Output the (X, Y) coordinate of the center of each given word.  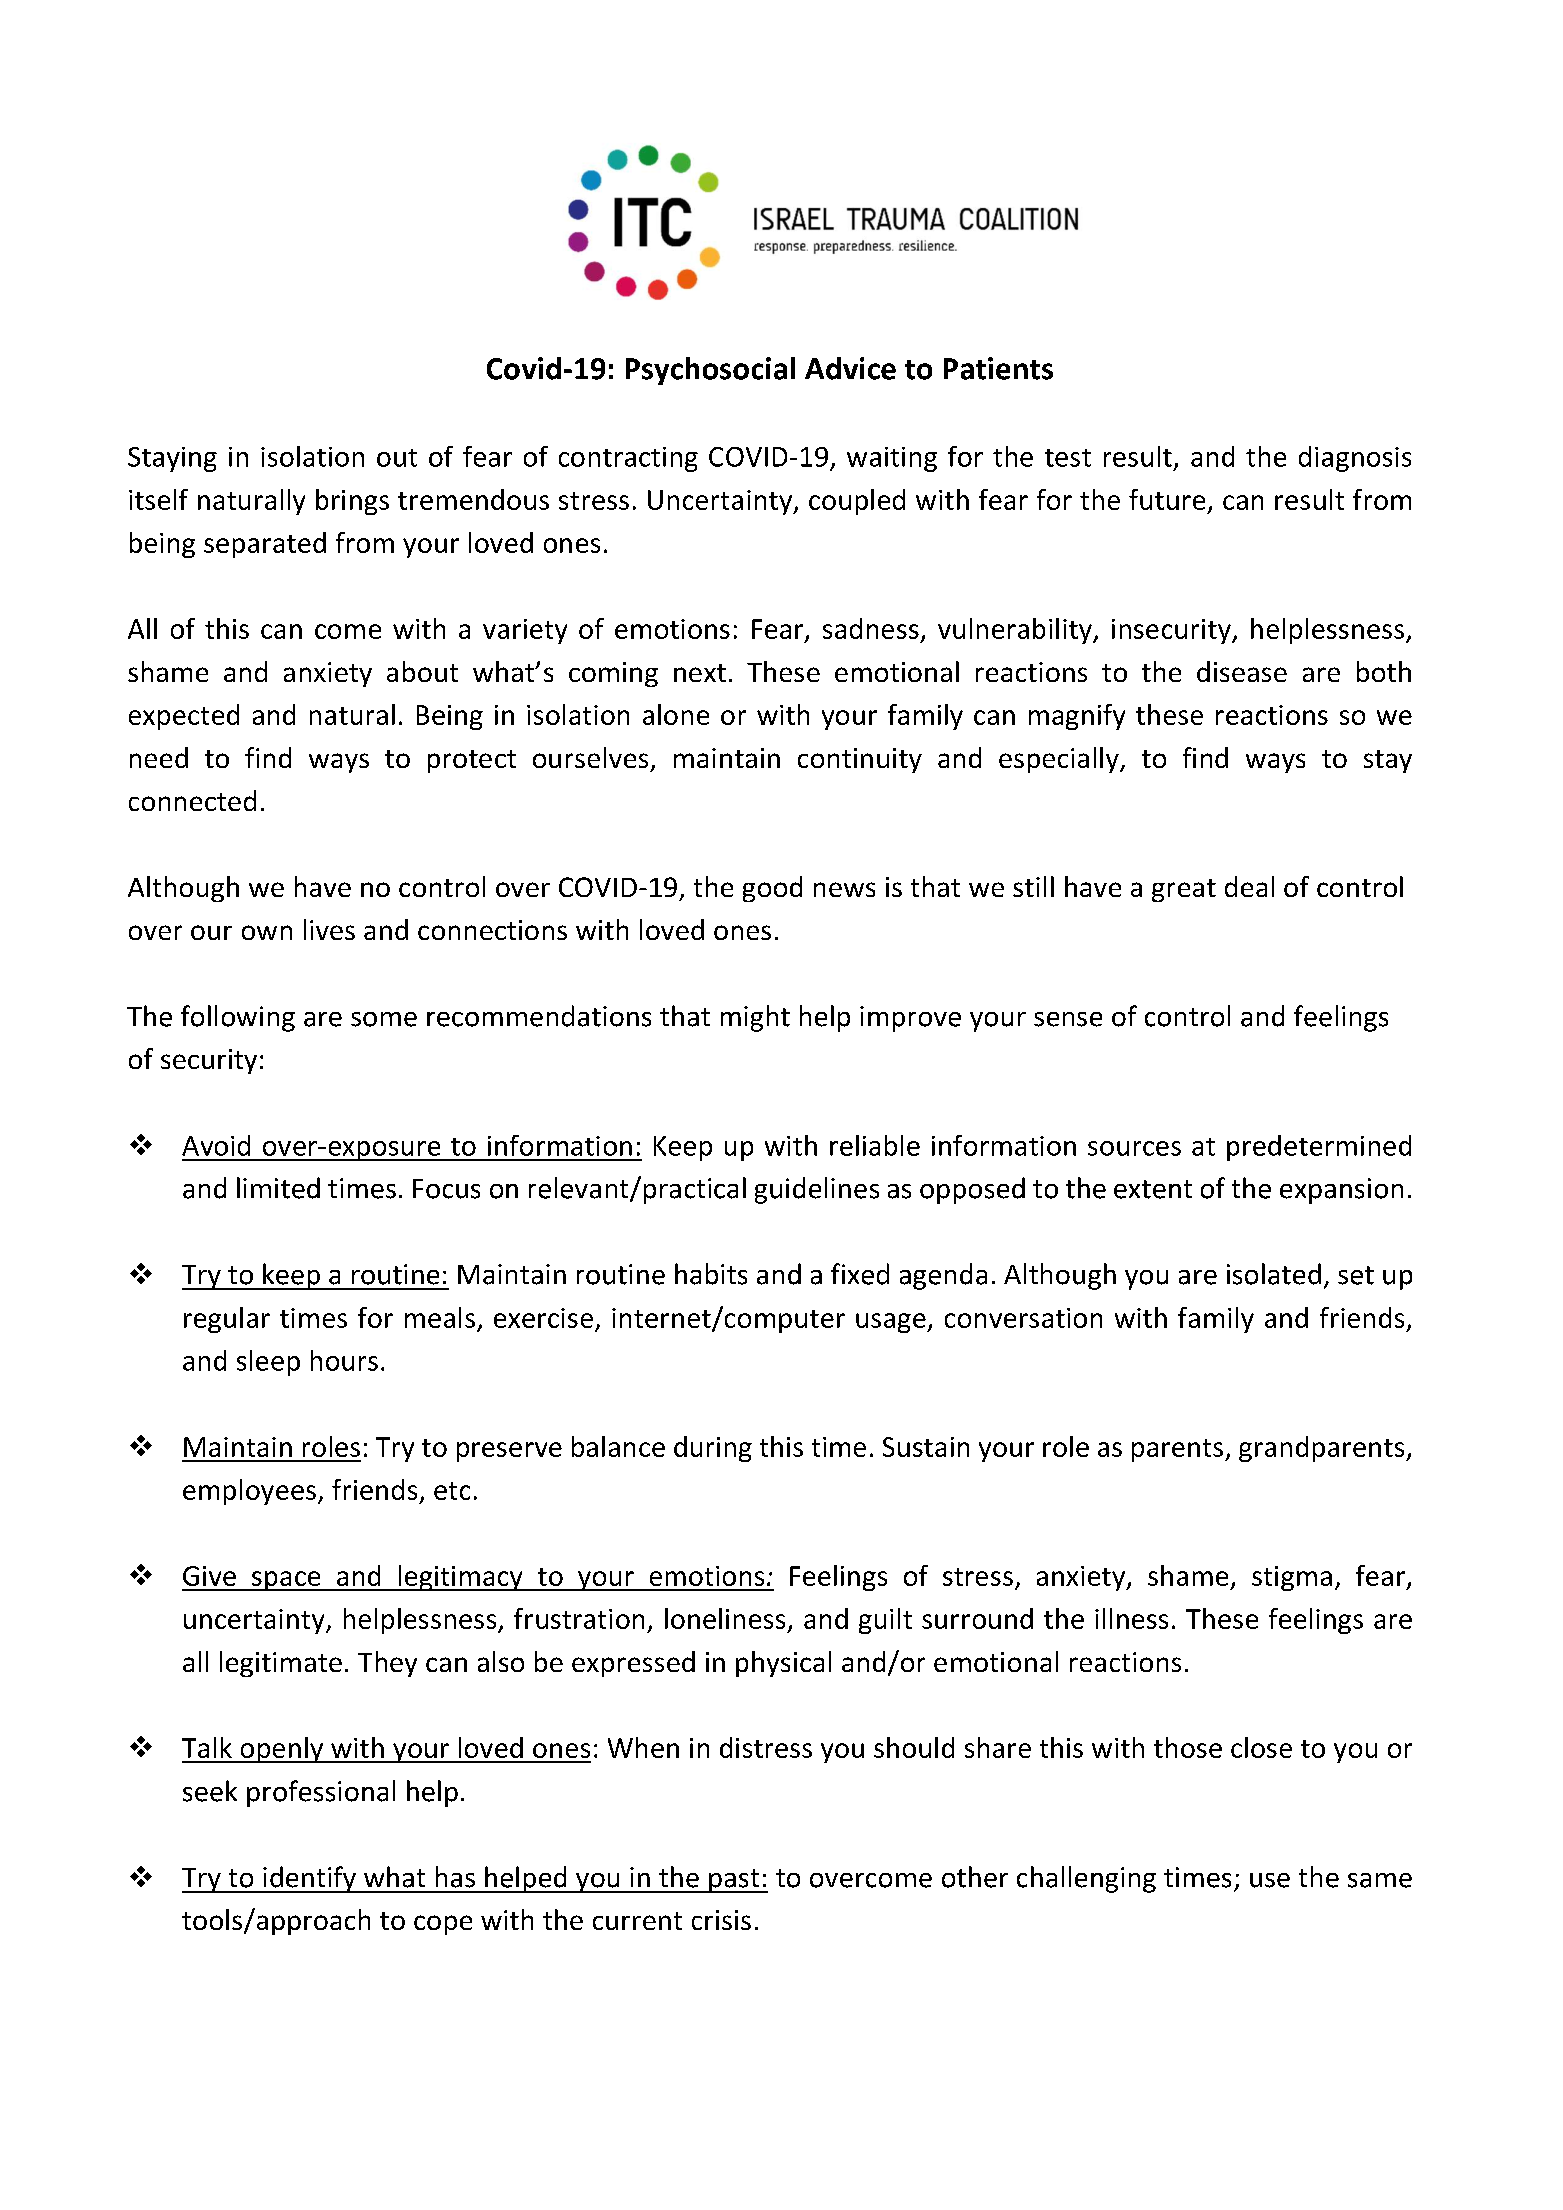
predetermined (1319, 1148)
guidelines (817, 1190)
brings (352, 502)
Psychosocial (710, 371)
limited (278, 1188)
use (1270, 1880)
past (734, 1881)
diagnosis (1355, 459)
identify (309, 1879)
